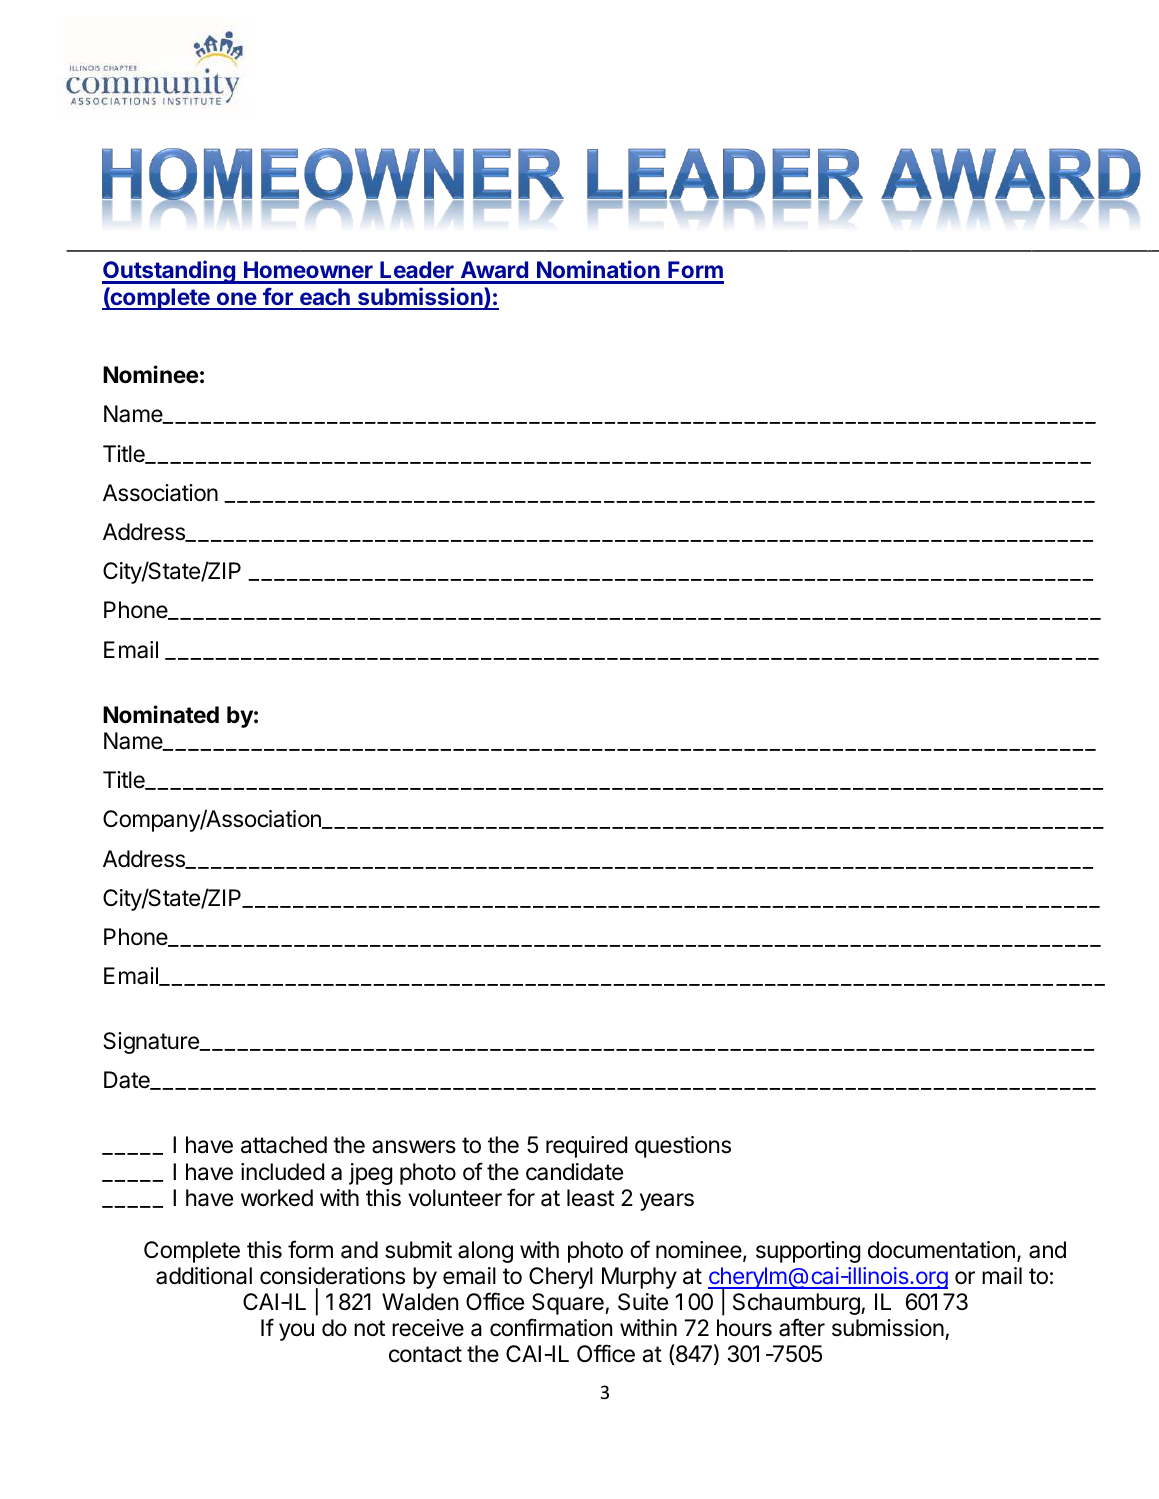 This screenshot has height=1499, width=1159. What do you see at coordinates (284, 1145) in the screenshot?
I see `attached` at bounding box center [284, 1145].
